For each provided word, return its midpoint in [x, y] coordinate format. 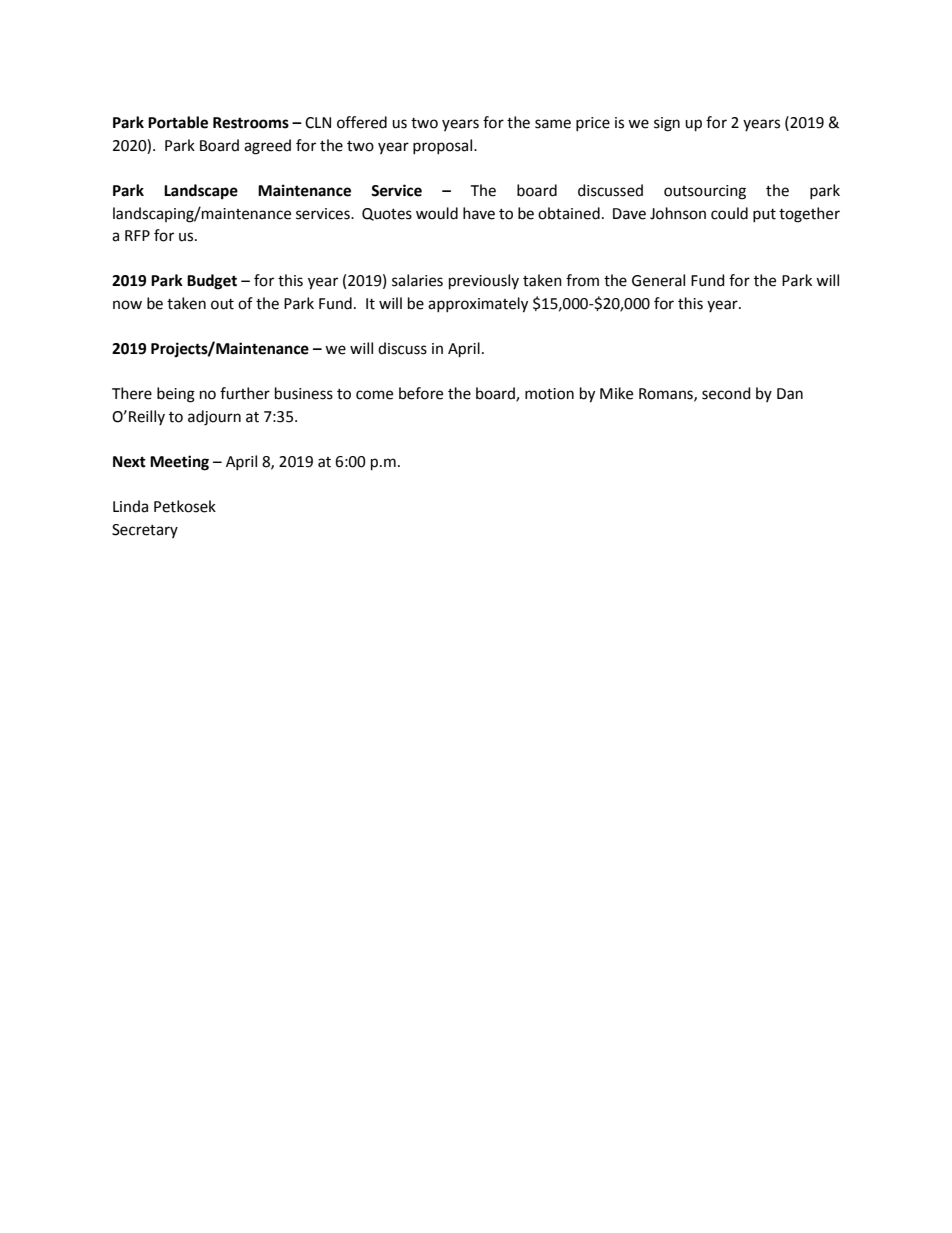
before [421, 393]
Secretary [145, 531]
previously [484, 282]
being [176, 395]
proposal [444, 147]
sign [667, 124]
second [726, 393]
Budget [212, 282]
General [658, 280]
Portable [178, 122]
